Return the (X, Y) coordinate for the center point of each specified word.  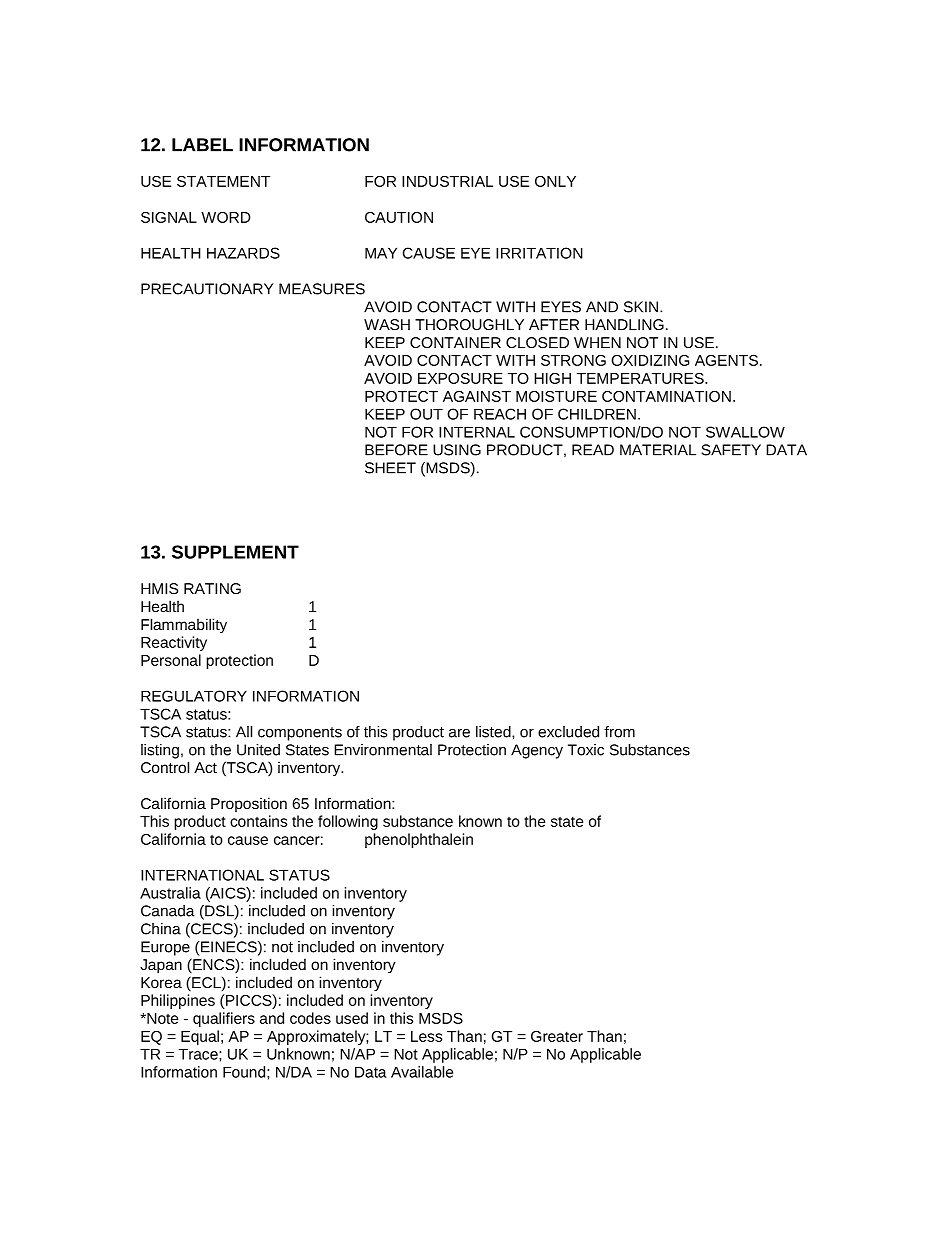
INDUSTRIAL (447, 181)
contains (258, 821)
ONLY (555, 181)
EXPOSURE (460, 378)
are (459, 733)
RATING (212, 588)
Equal (200, 1037)
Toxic (586, 750)
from (619, 732)
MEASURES (322, 289)
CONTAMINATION (666, 396)
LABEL (202, 145)
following (348, 822)
